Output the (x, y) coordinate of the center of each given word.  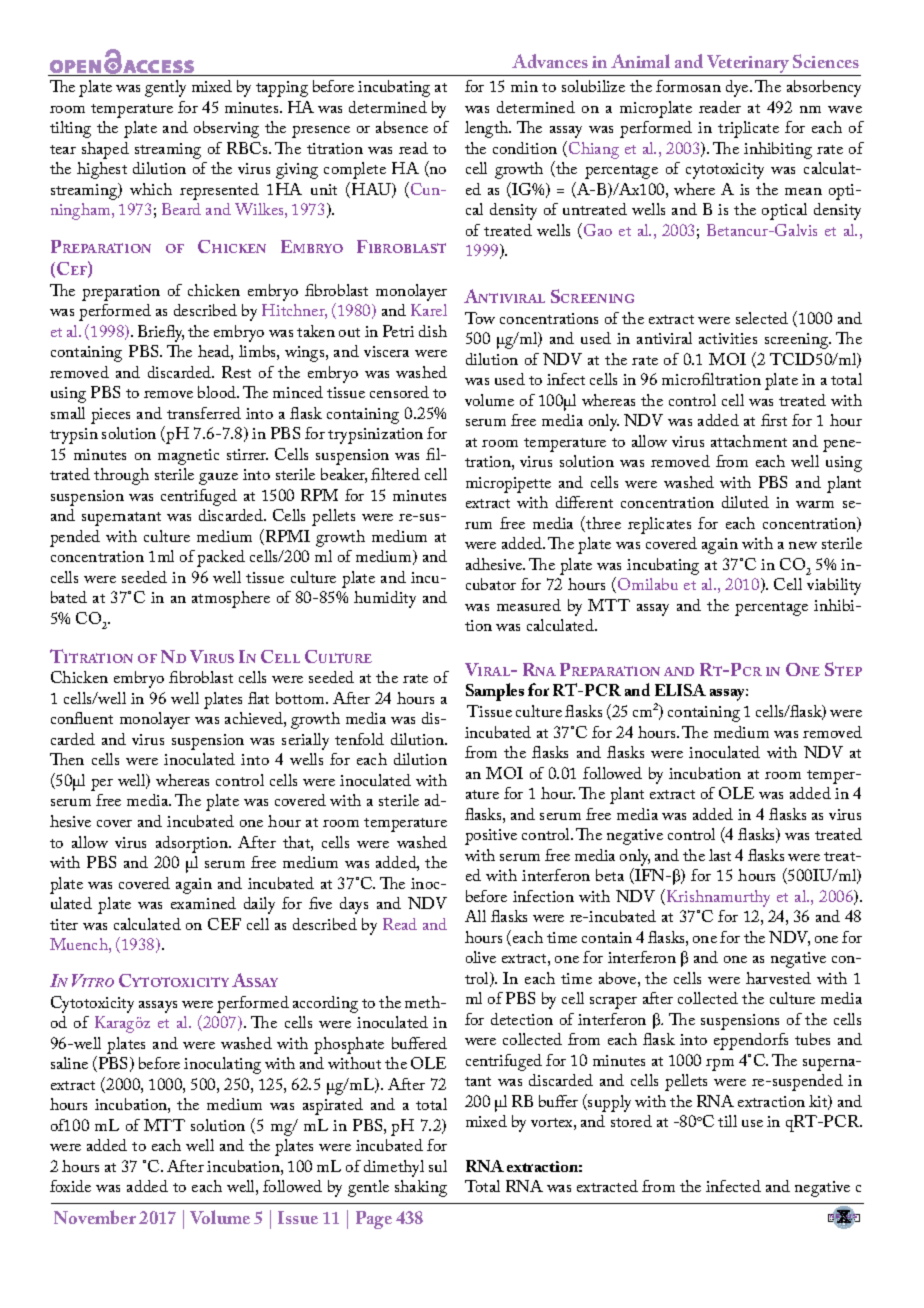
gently (165, 88)
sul (438, 1166)
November (95, 1217)
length (488, 129)
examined (203, 903)
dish (433, 331)
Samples (495, 692)
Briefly (161, 333)
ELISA (680, 690)
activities (728, 338)
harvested (778, 978)
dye (738, 88)
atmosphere (231, 599)
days (354, 905)
